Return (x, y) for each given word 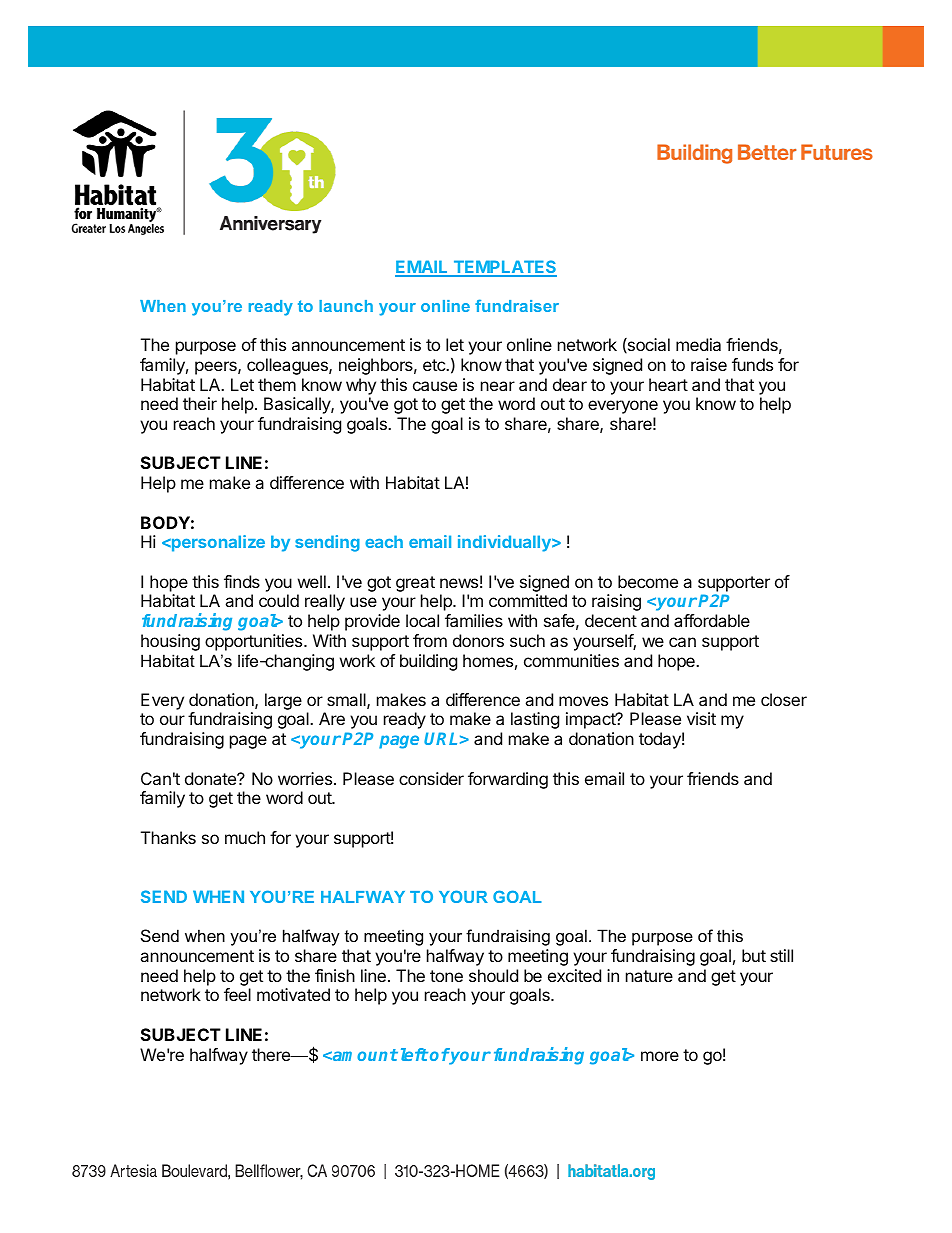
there (272, 1054)
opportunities (255, 642)
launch (346, 306)
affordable (712, 620)
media (698, 344)
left (414, 1054)
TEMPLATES (504, 268)
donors (478, 640)
